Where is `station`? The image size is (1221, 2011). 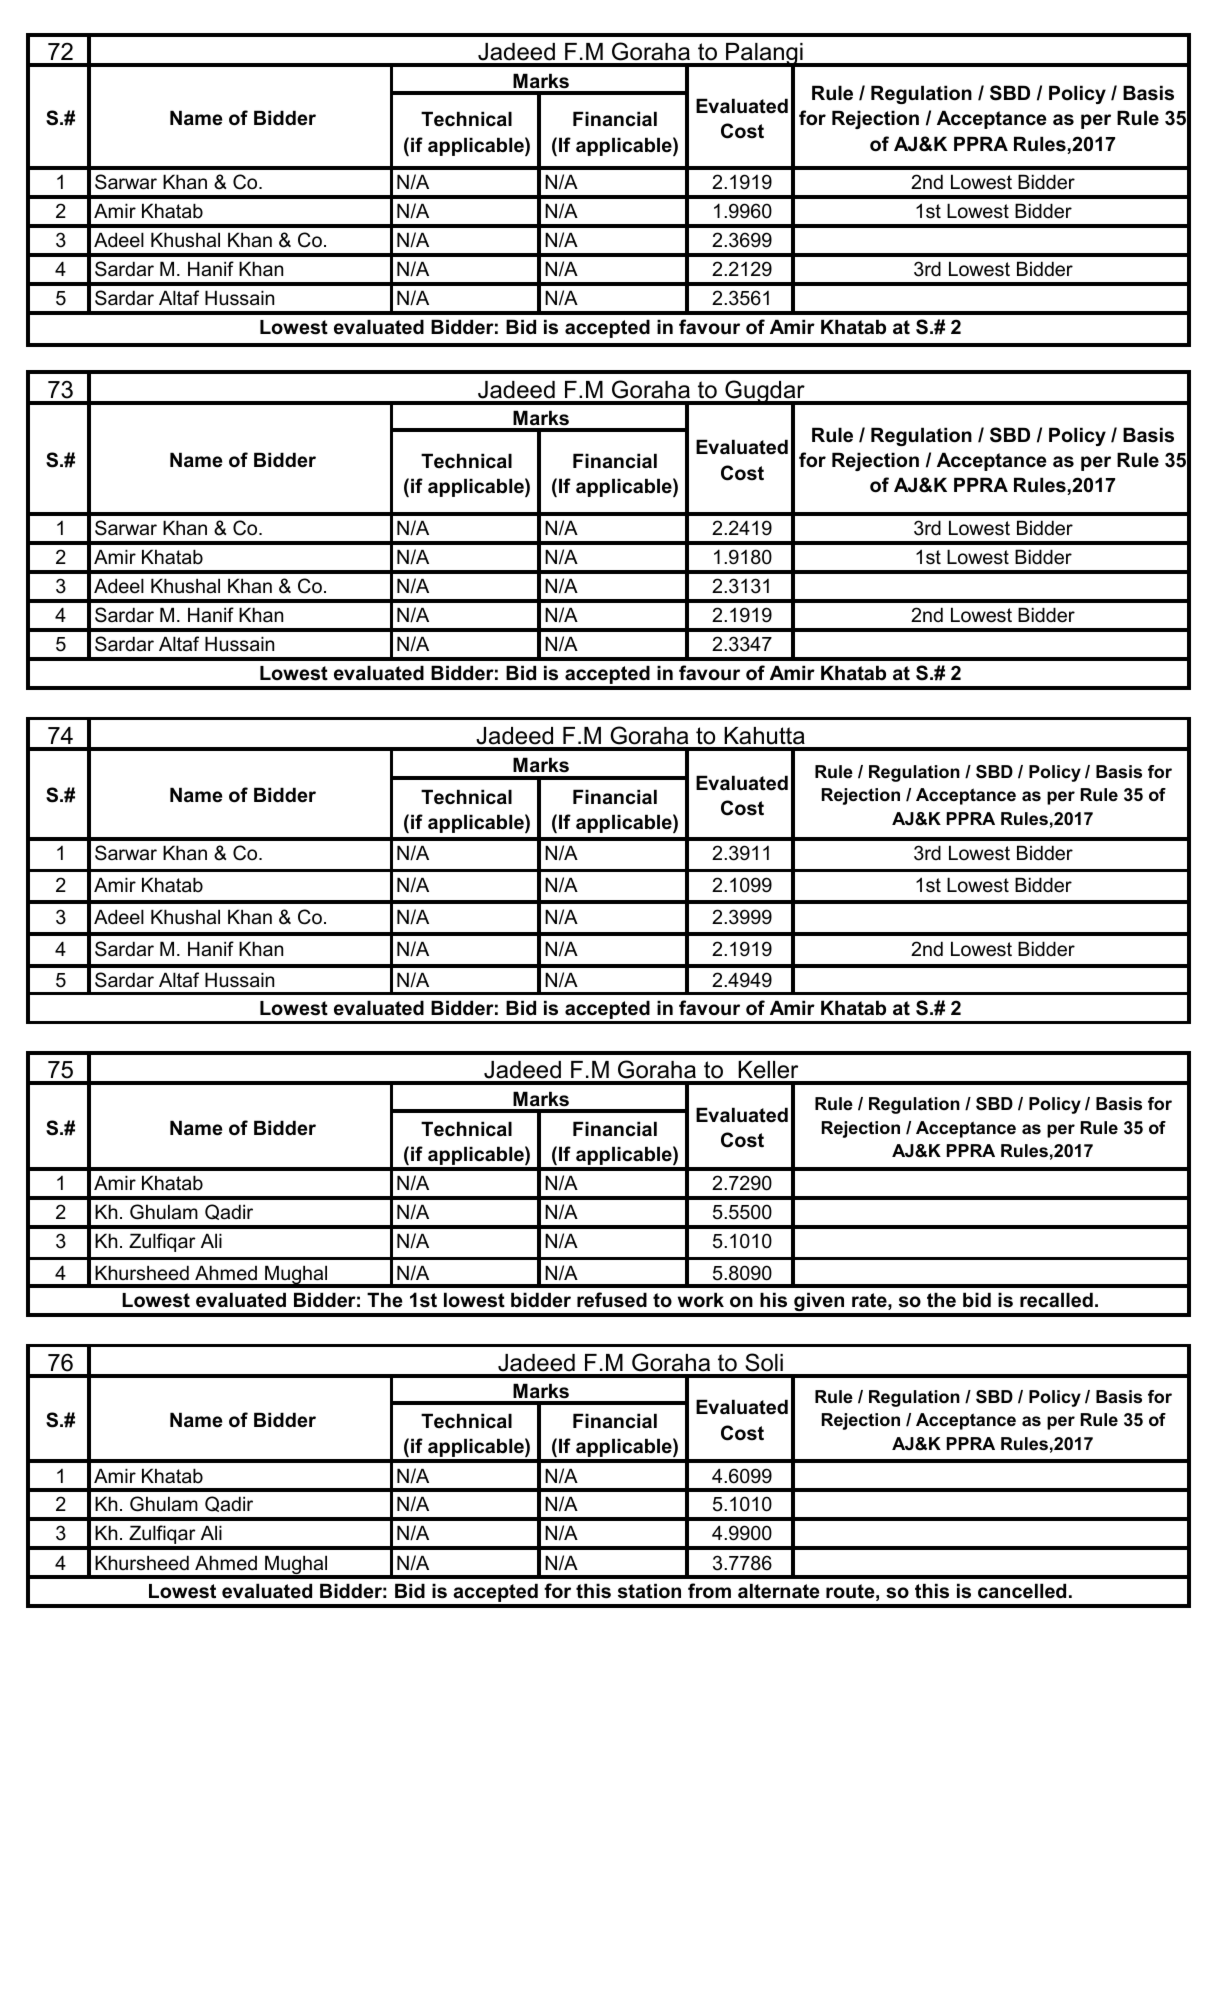
station is located at coordinates (649, 1591).
